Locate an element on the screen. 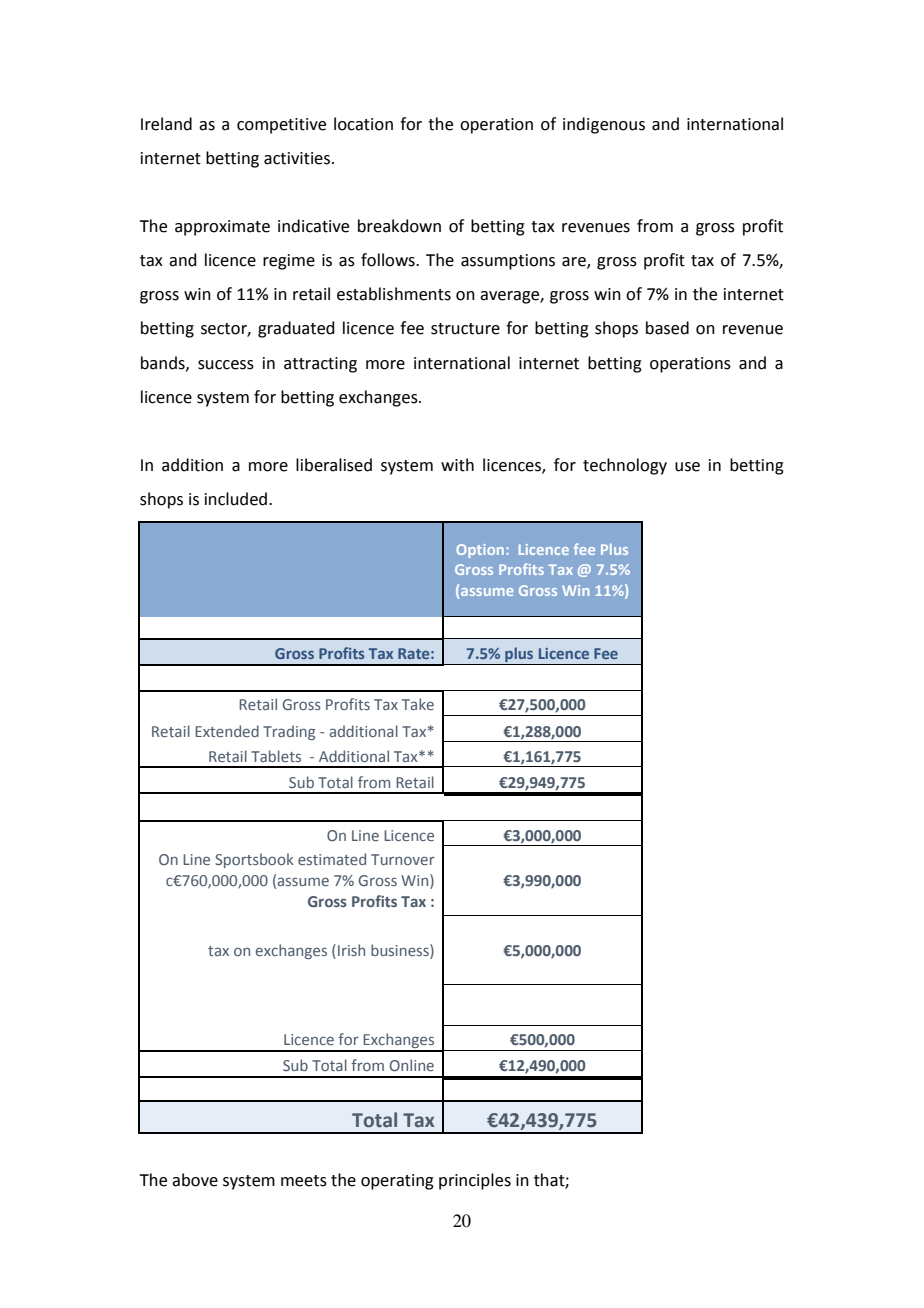 The width and height of the screenshot is (924, 1308). competitive is located at coordinates (281, 126).
